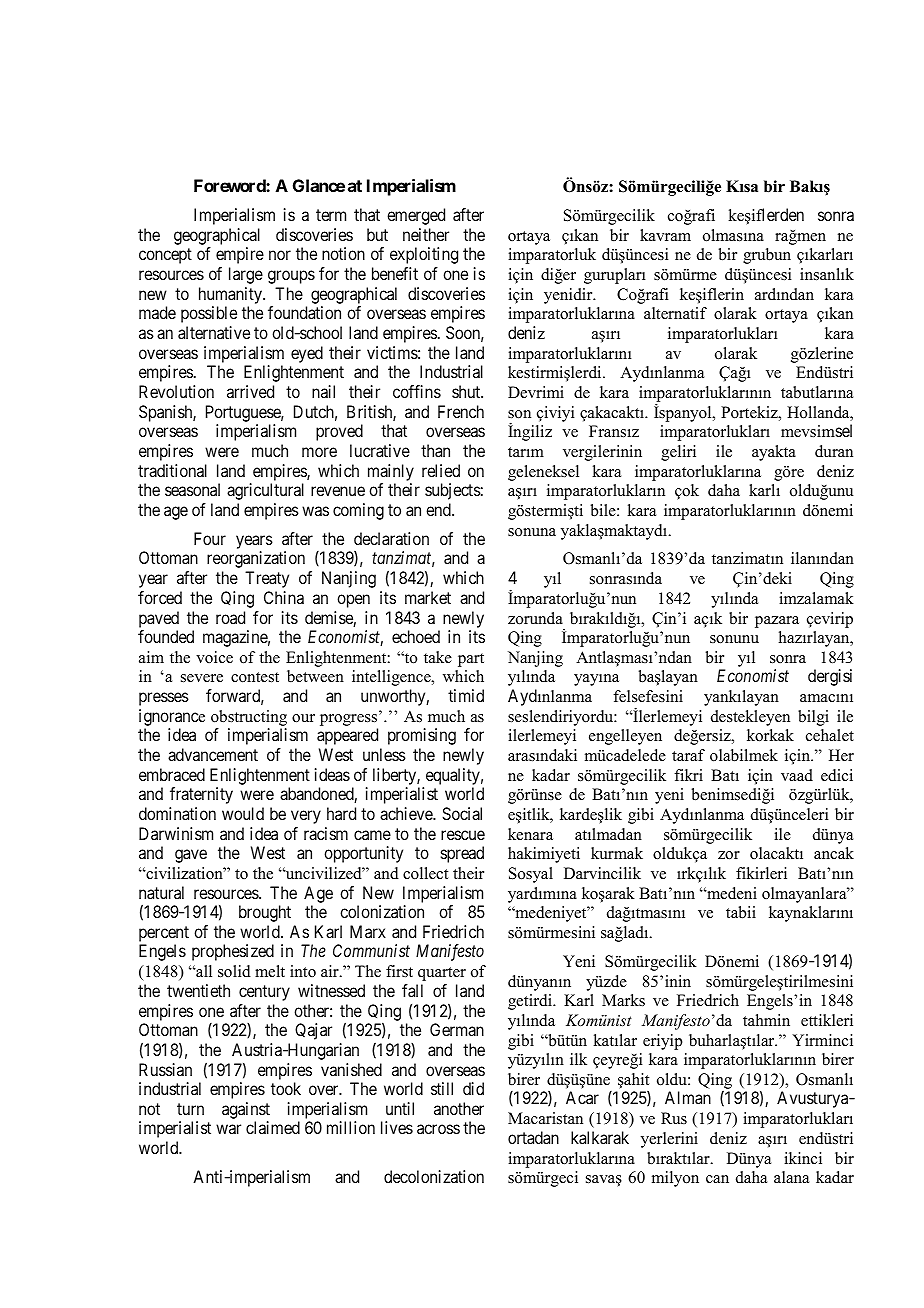 This screenshot has width=924, height=1308. What do you see at coordinates (256, 559) in the screenshot?
I see `reorganization` at bounding box center [256, 559].
